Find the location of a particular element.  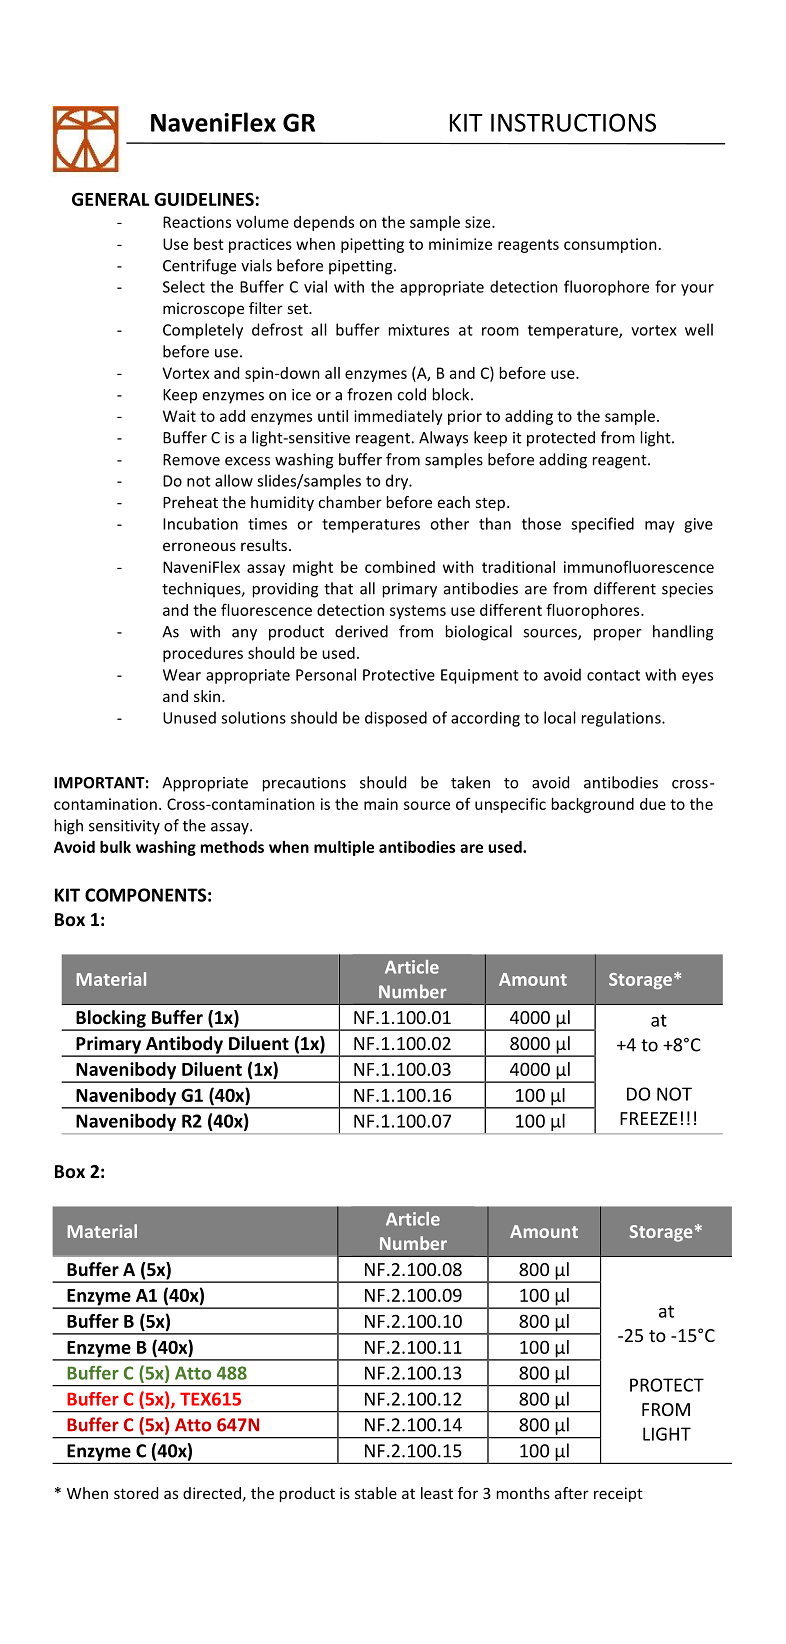

INSTRUCTIONS is located at coordinates (573, 122).
